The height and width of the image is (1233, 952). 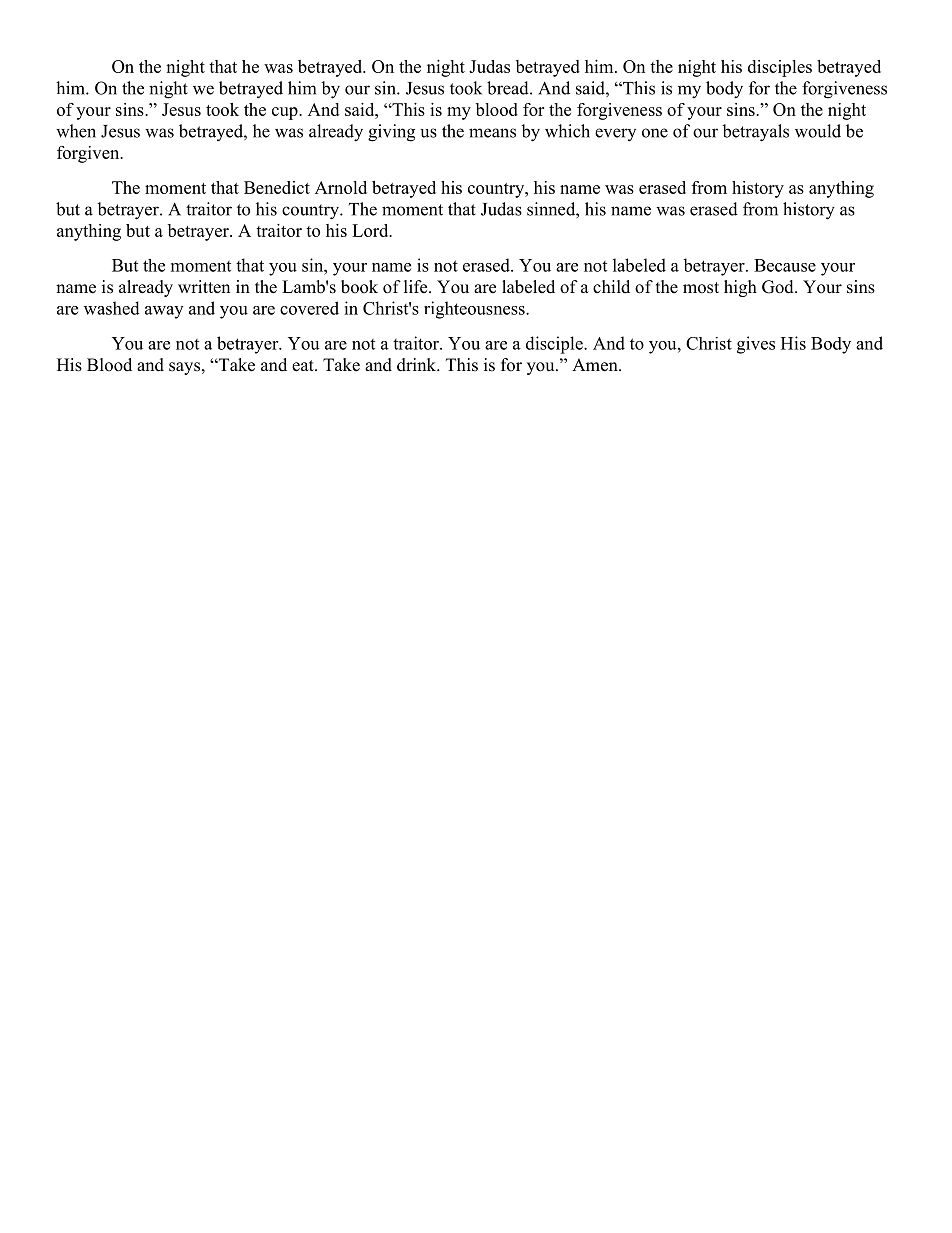 What do you see at coordinates (341, 187) in the image?
I see `Arnold` at bounding box center [341, 187].
